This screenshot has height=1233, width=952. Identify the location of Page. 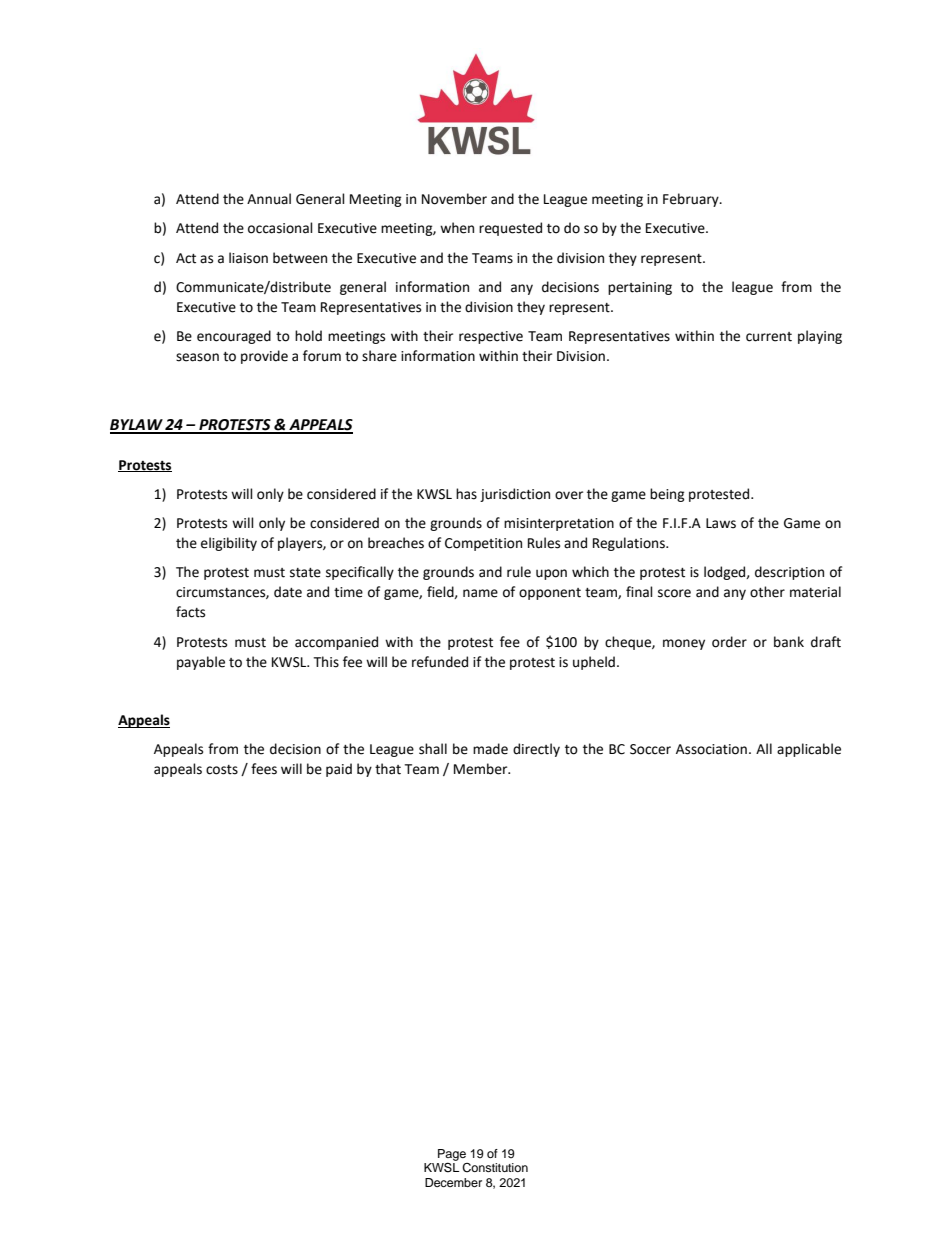
(452, 1156).
